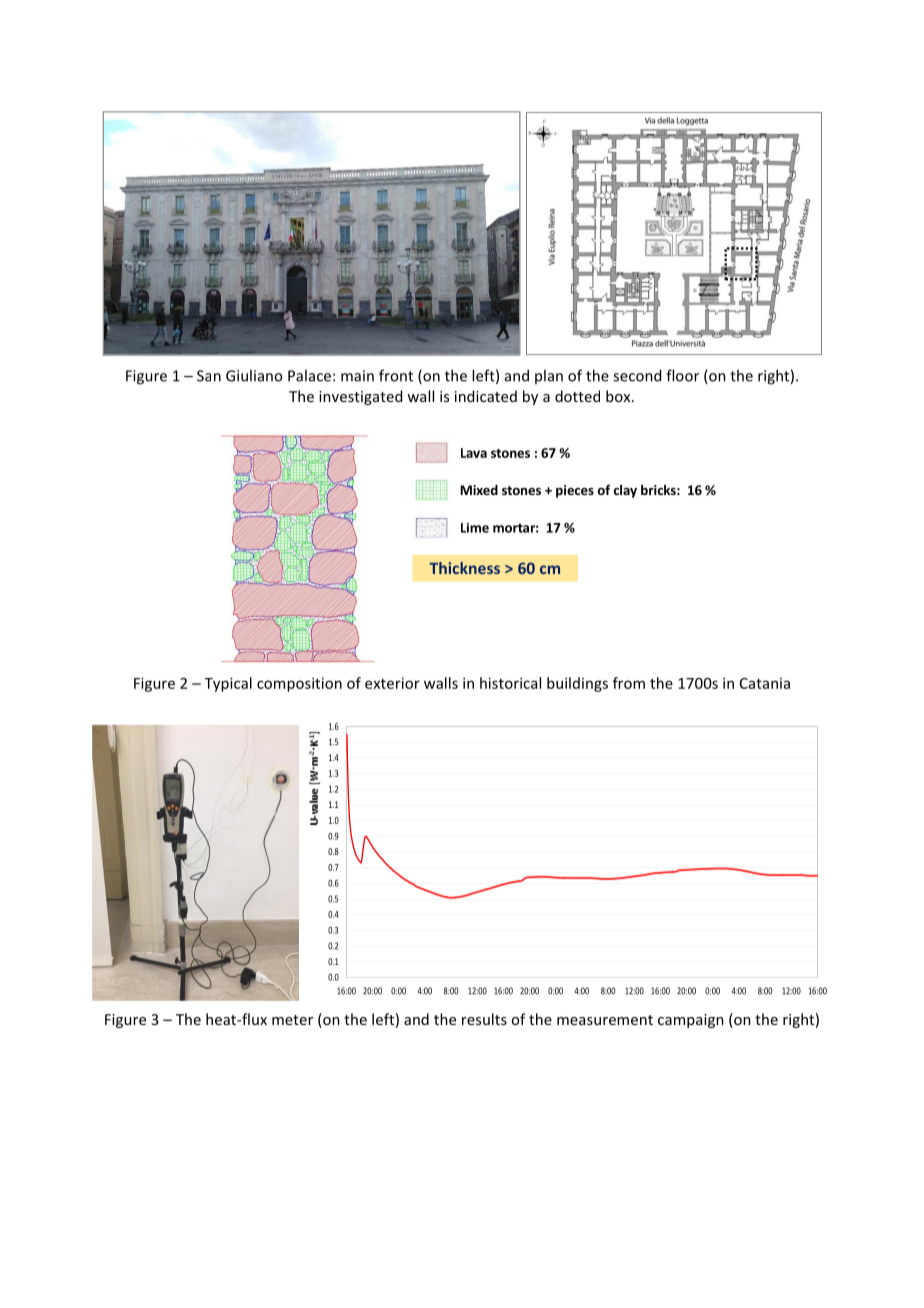 The height and width of the screenshot is (1308, 924). I want to click on Lime, so click(475, 528).
